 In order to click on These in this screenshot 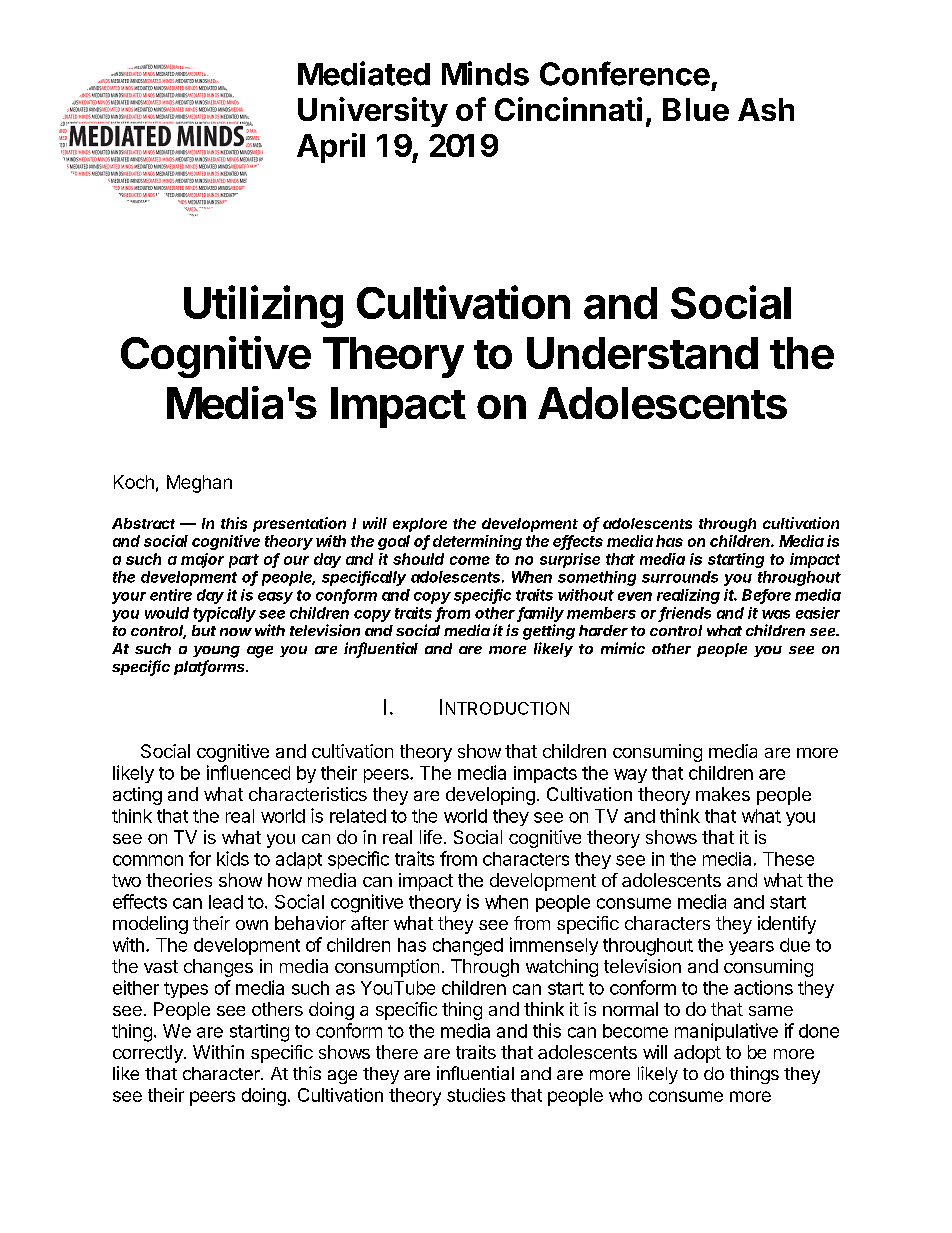, I will do `click(788, 859)`.
